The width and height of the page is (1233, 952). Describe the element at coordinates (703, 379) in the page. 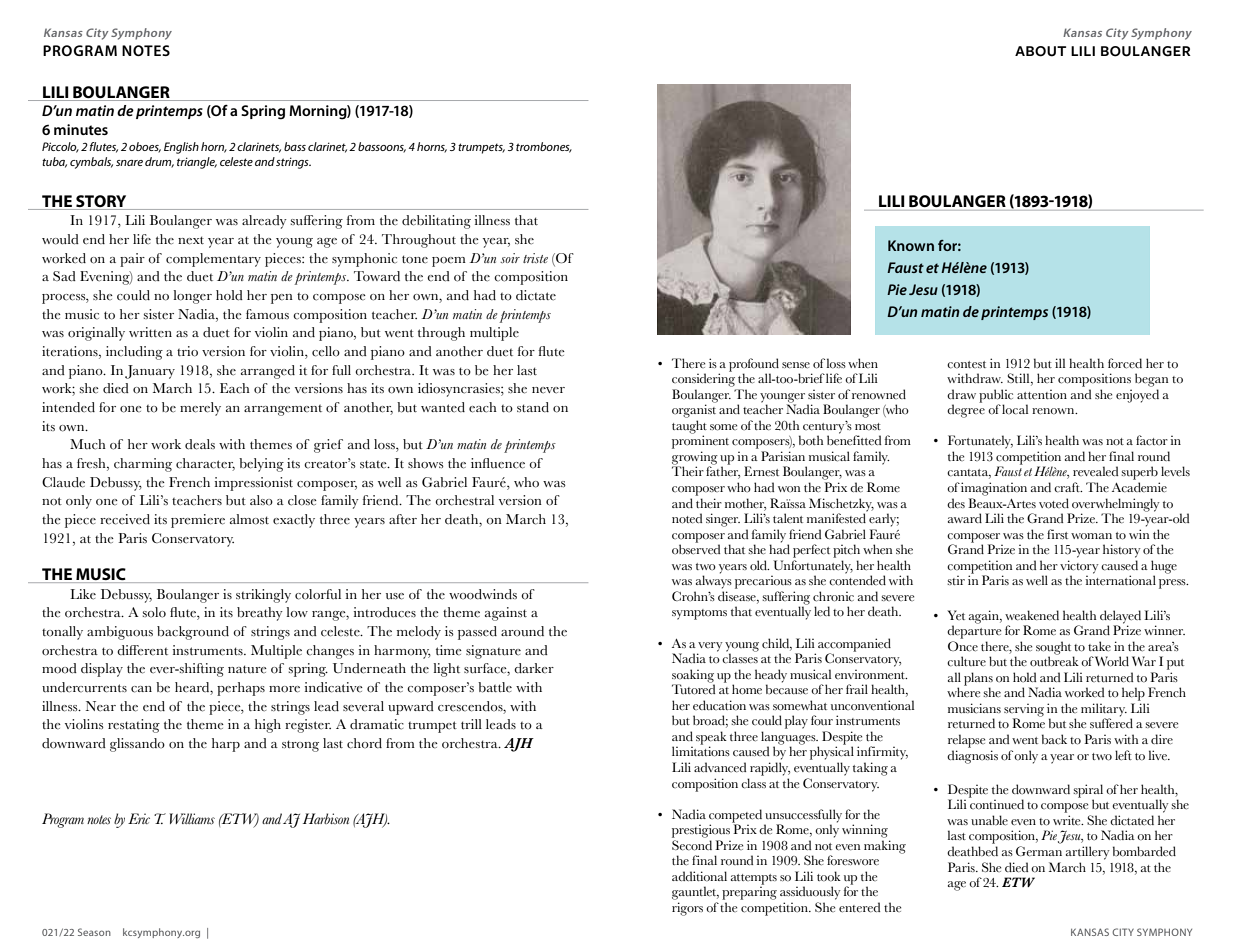

I see `considering` at that location.
